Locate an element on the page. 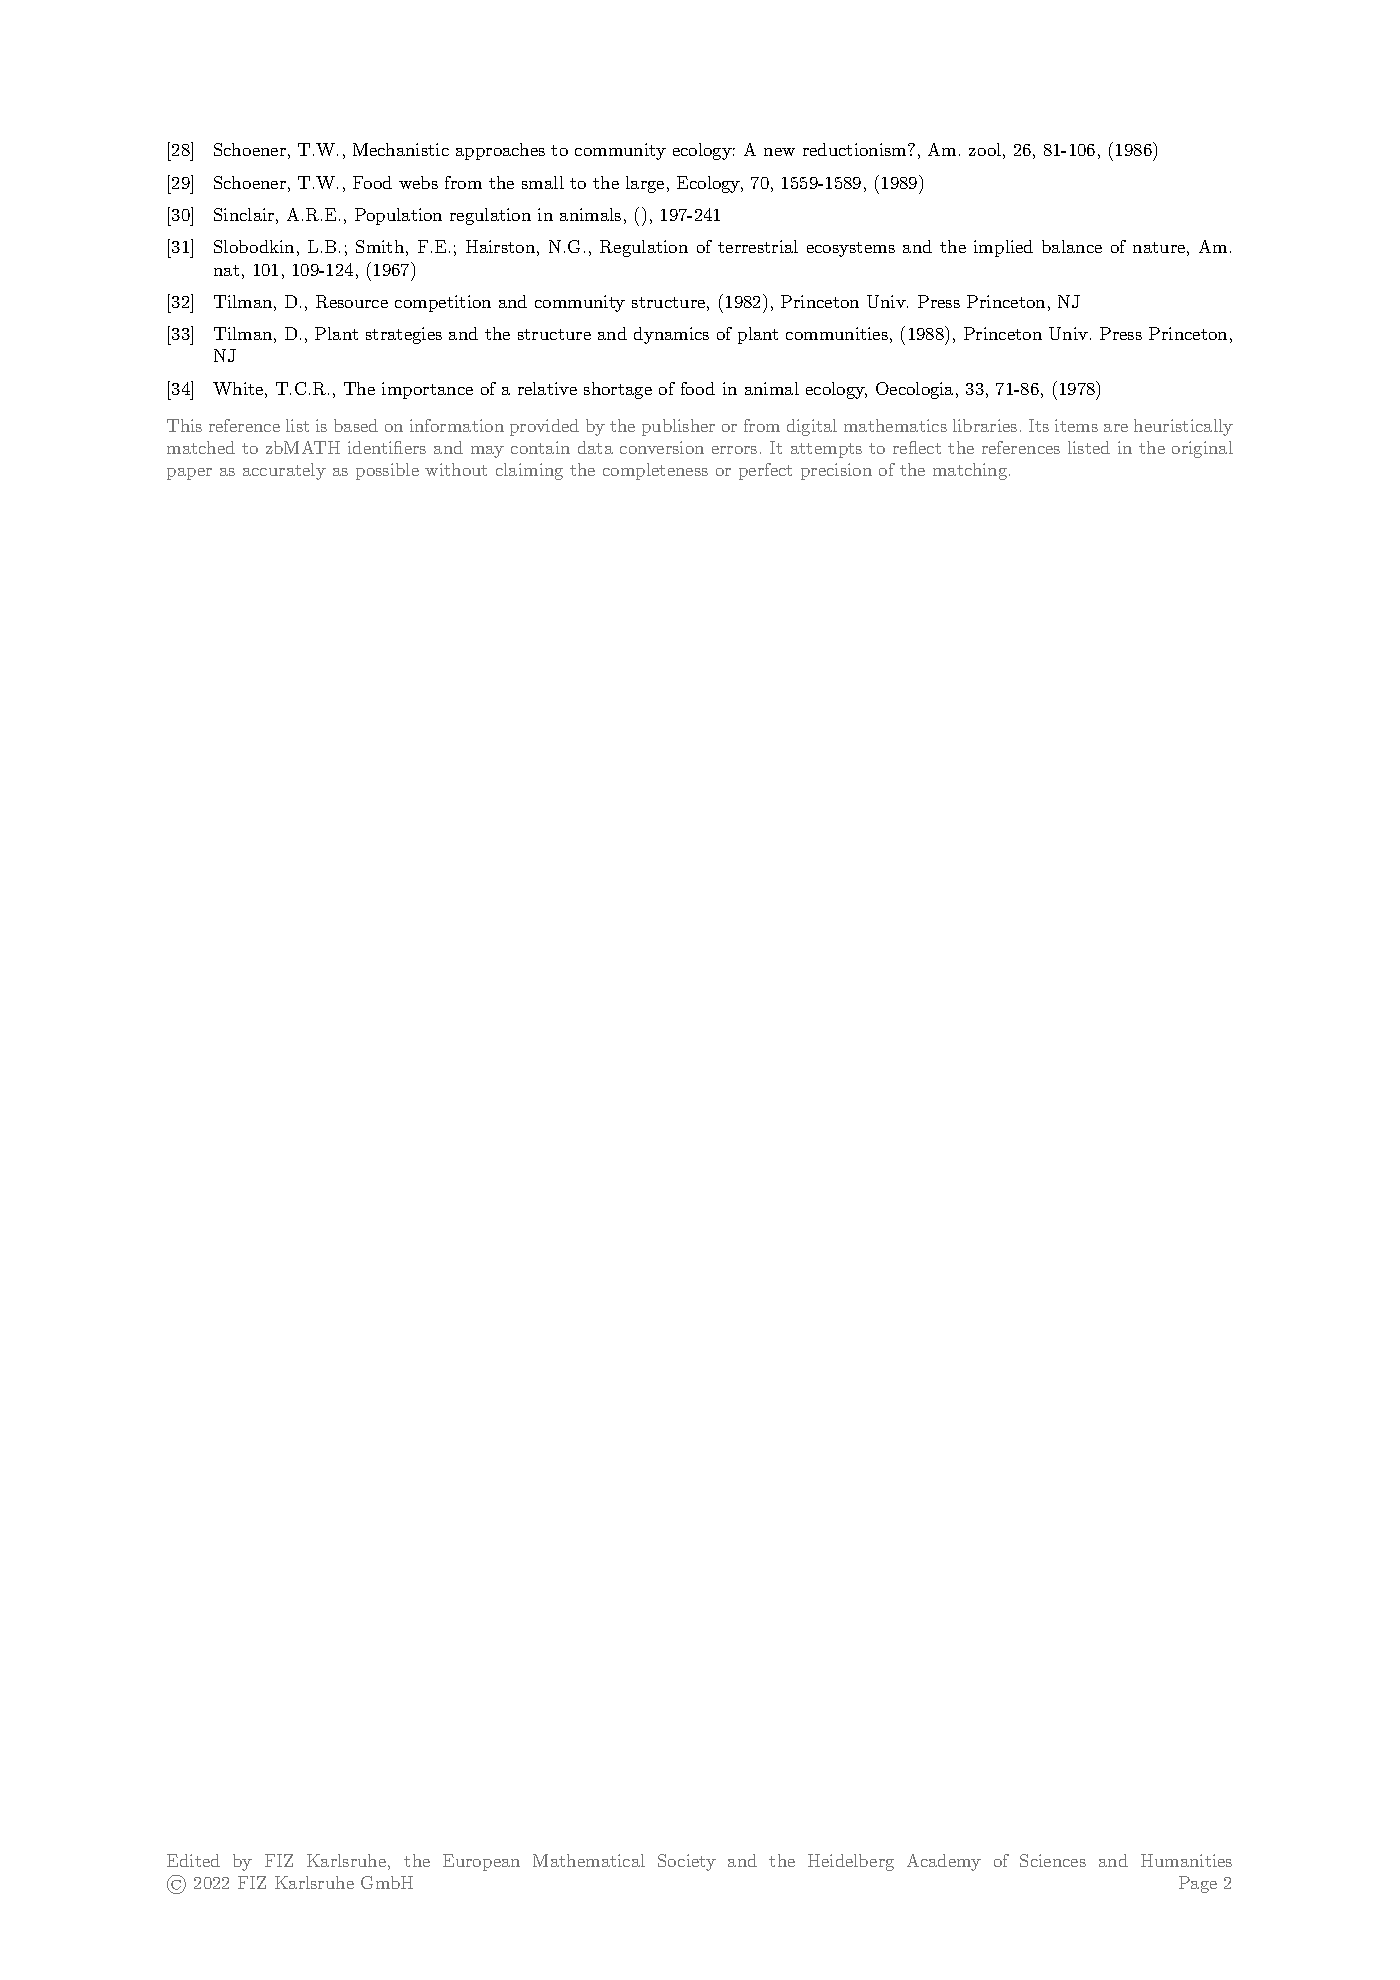 This document has height=1980, width=1400. perfect is located at coordinates (765, 471).
